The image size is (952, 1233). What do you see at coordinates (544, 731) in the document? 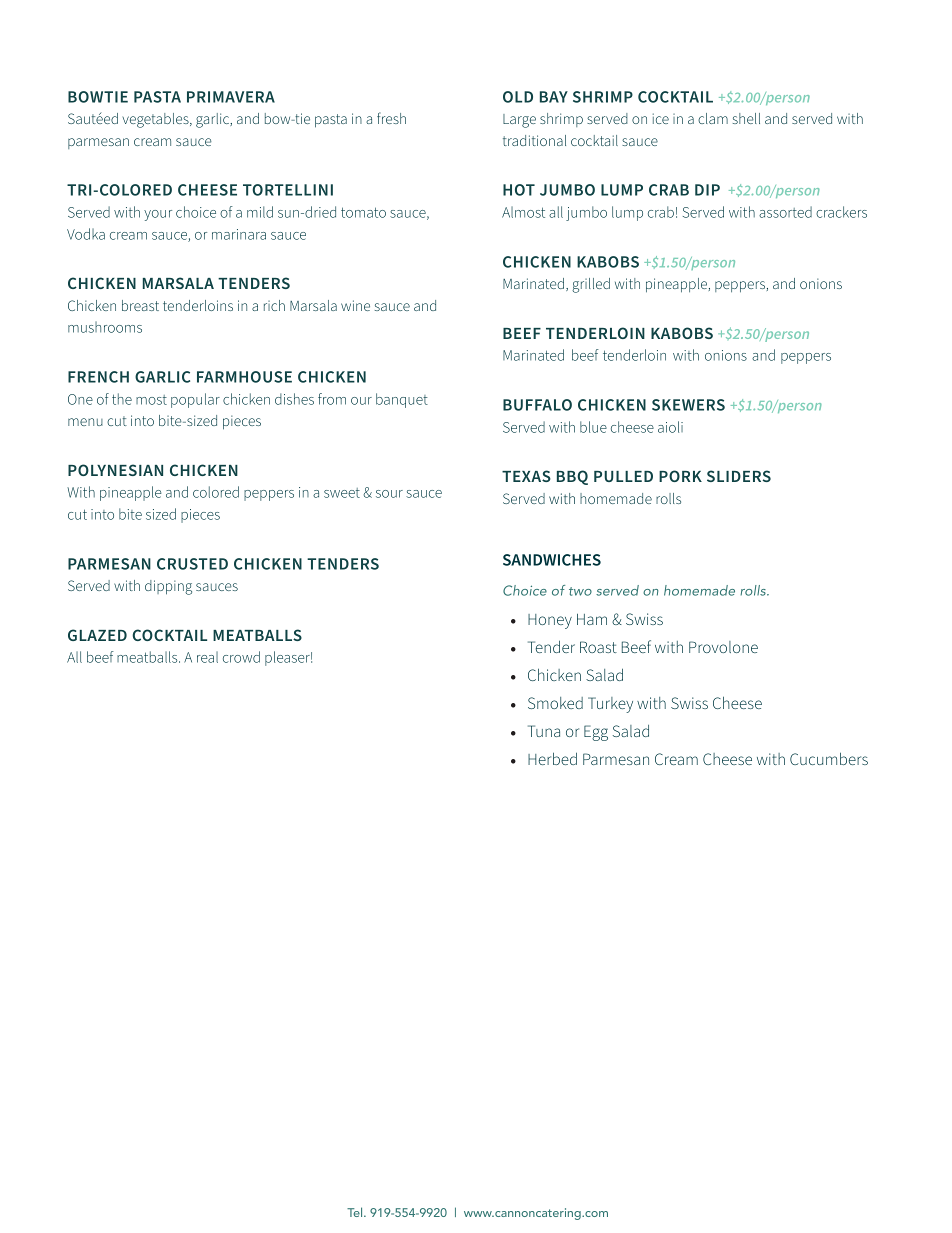
I see `Tuna` at bounding box center [544, 731].
